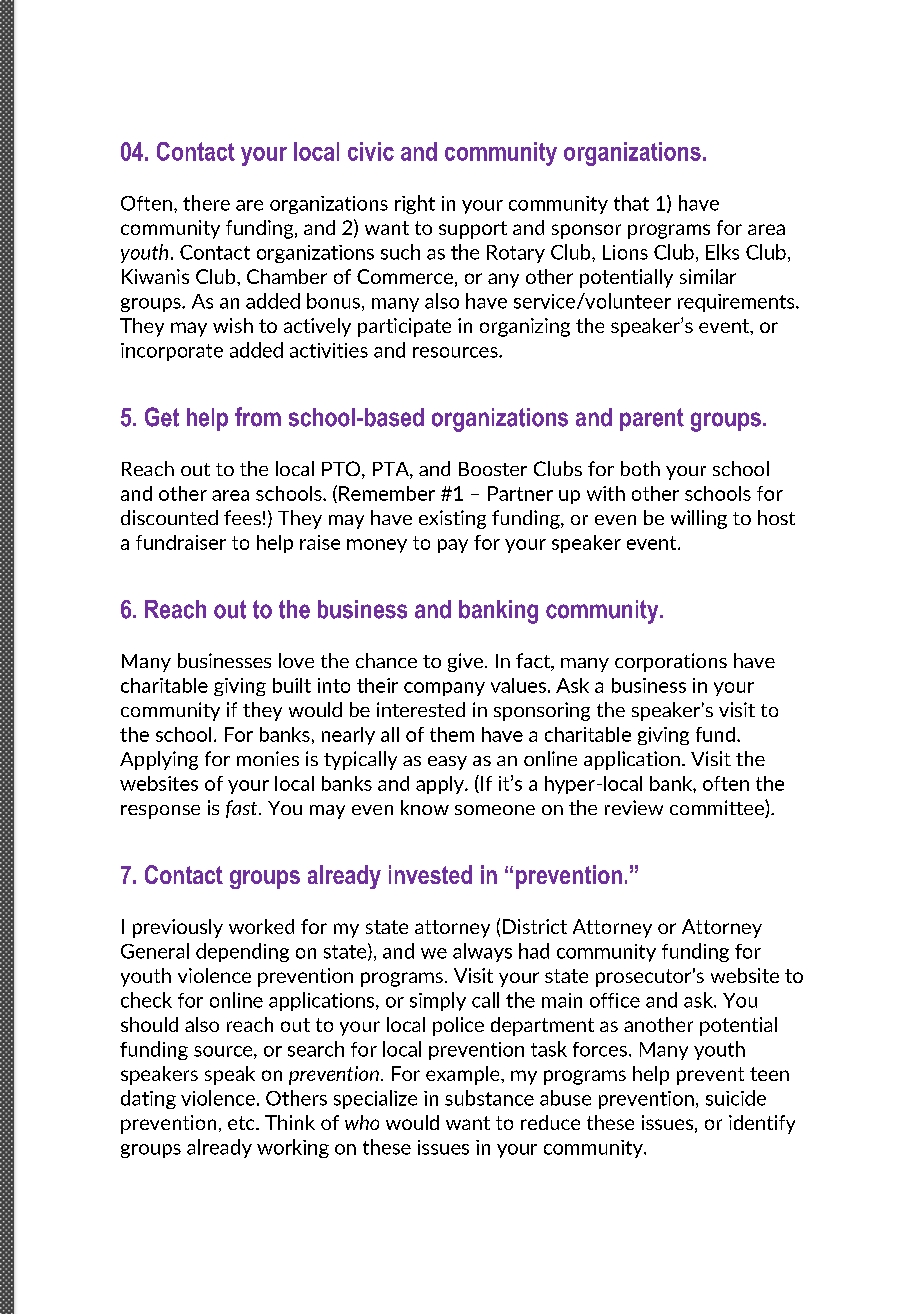  What do you see at coordinates (671, 662) in the screenshot?
I see `corporations` at bounding box center [671, 662].
